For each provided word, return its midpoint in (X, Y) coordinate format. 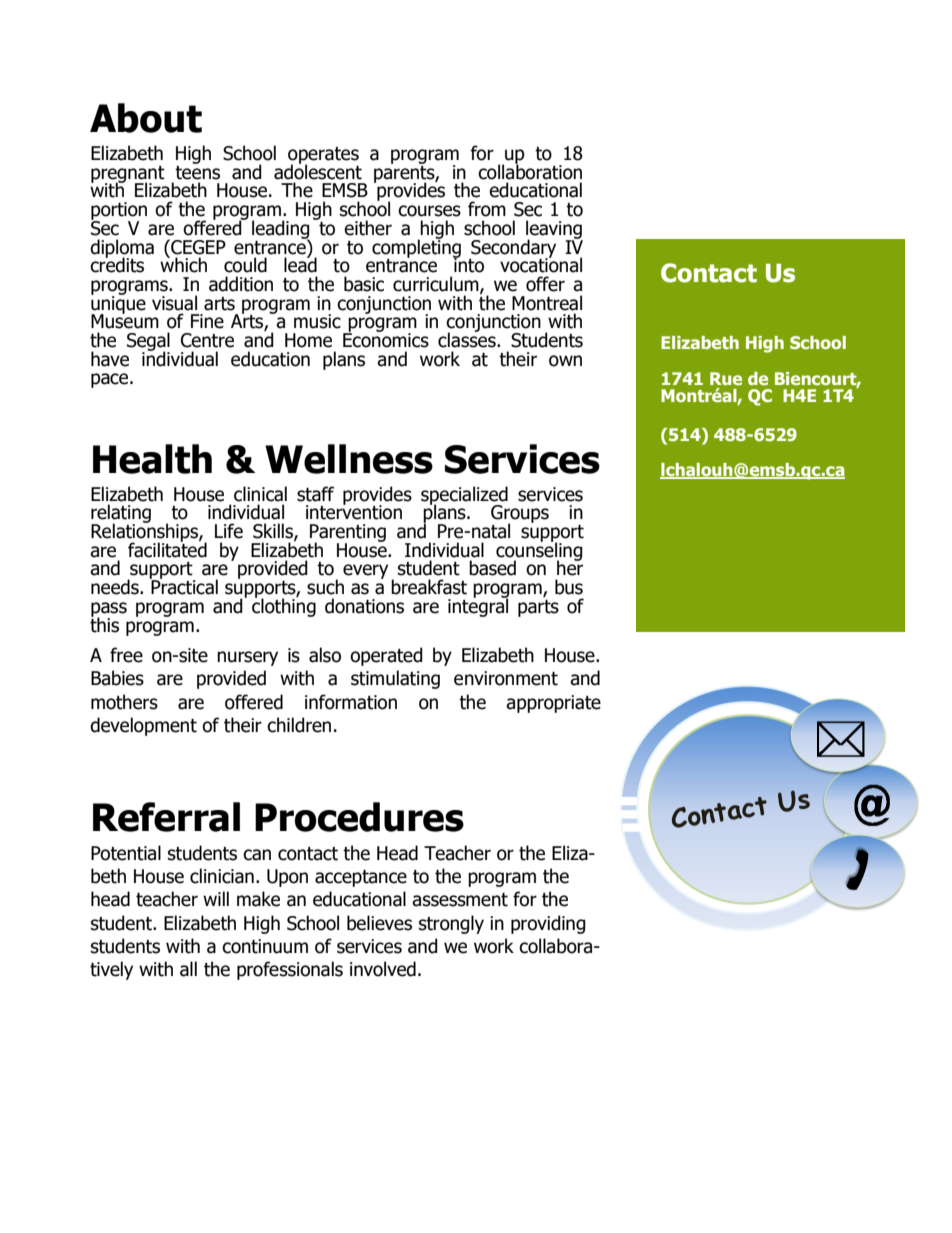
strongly (451, 924)
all (188, 969)
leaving (554, 230)
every (365, 571)
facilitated (167, 549)
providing (548, 924)
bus (569, 587)
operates (323, 156)
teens (197, 171)
